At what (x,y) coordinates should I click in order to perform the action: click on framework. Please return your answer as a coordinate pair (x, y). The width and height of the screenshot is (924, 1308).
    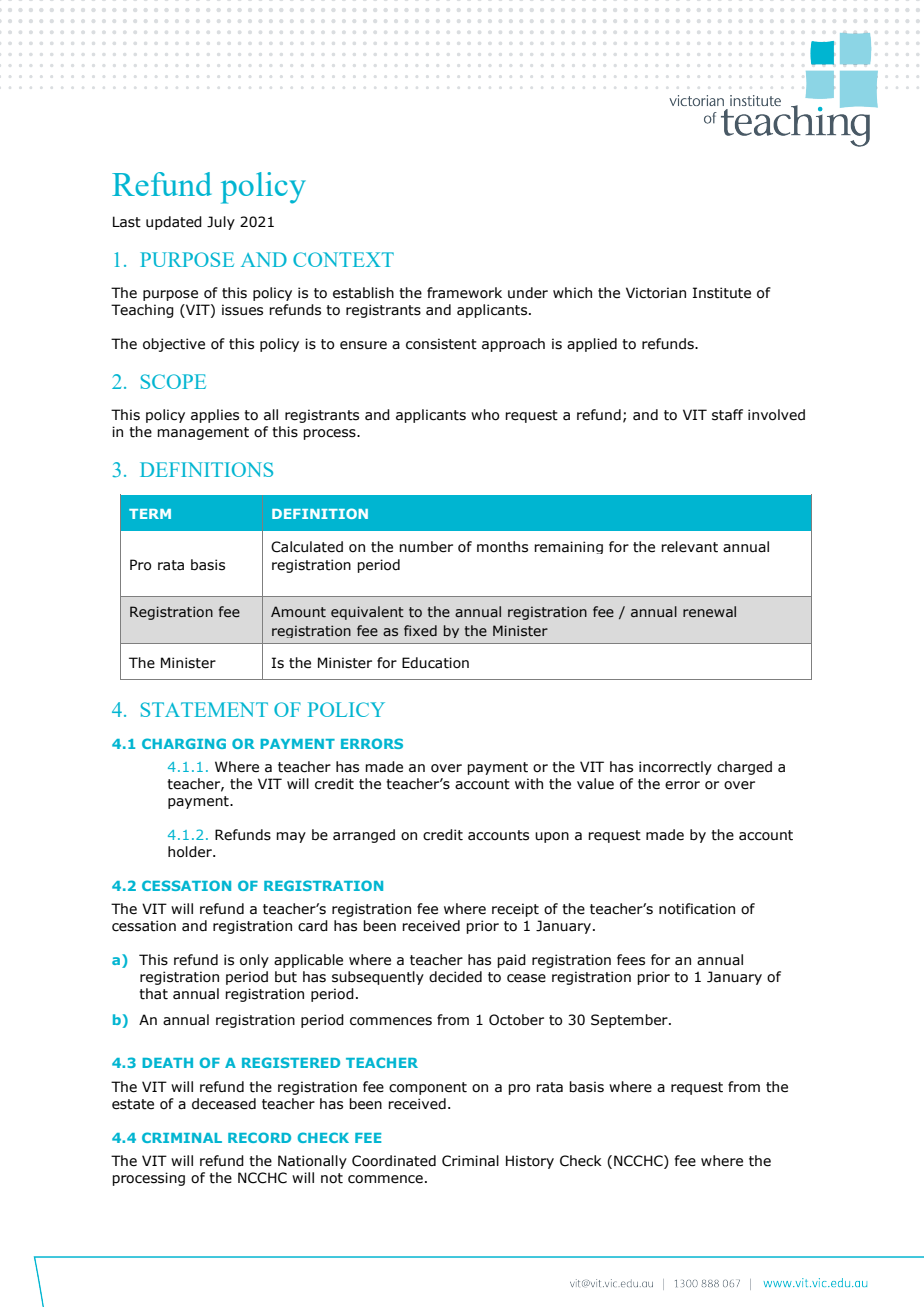
    Looking at the image, I should click on (464, 293).
